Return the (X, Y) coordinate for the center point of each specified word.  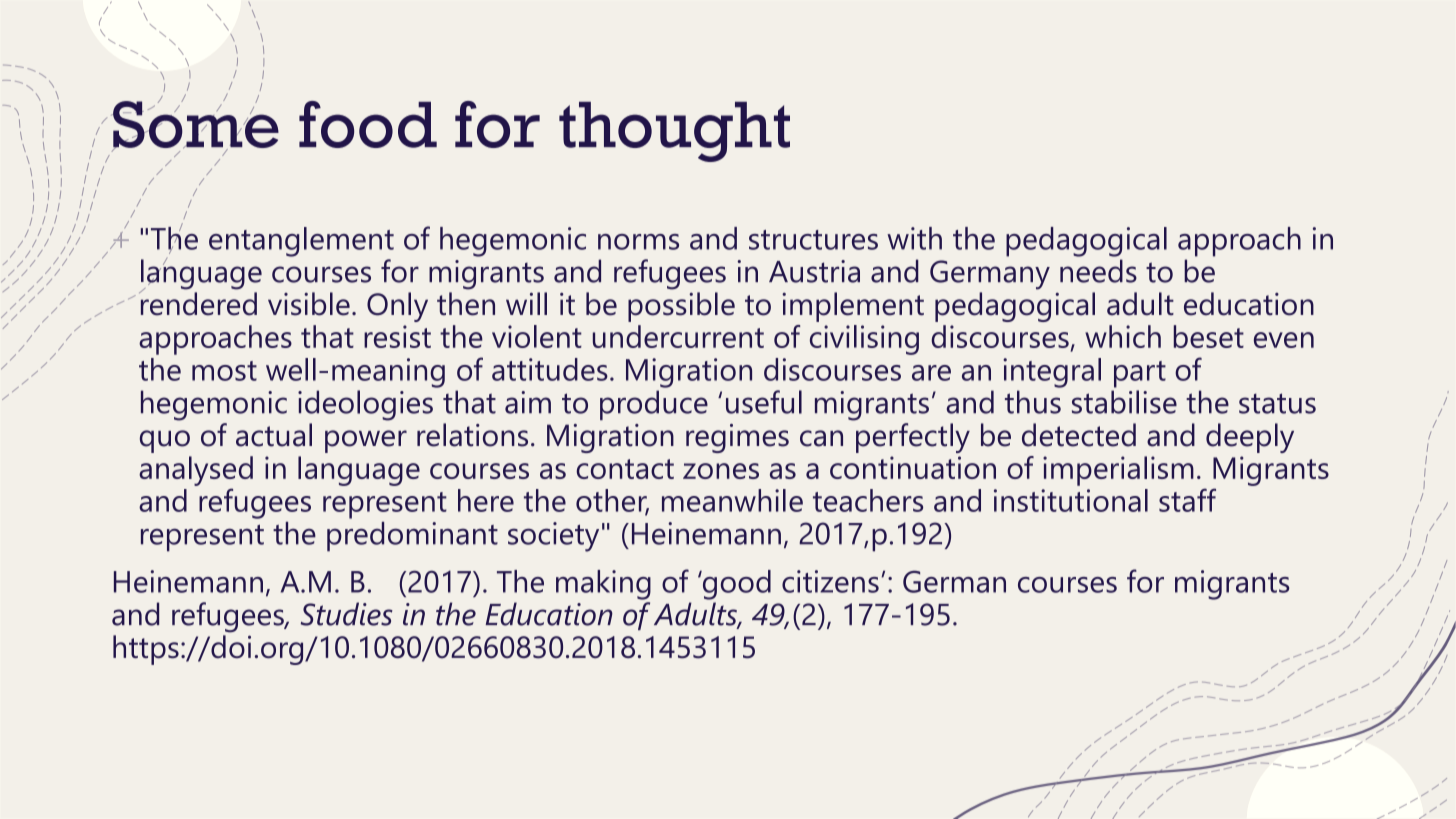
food (368, 124)
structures (813, 240)
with (914, 238)
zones (721, 471)
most (224, 371)
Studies (347, 614)
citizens (830, 581)
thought (674, 132)
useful (764, 402)
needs (1098, 271)
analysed (196, 471)
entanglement (301, 242)
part (1140, 374)
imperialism (1118, 471)
